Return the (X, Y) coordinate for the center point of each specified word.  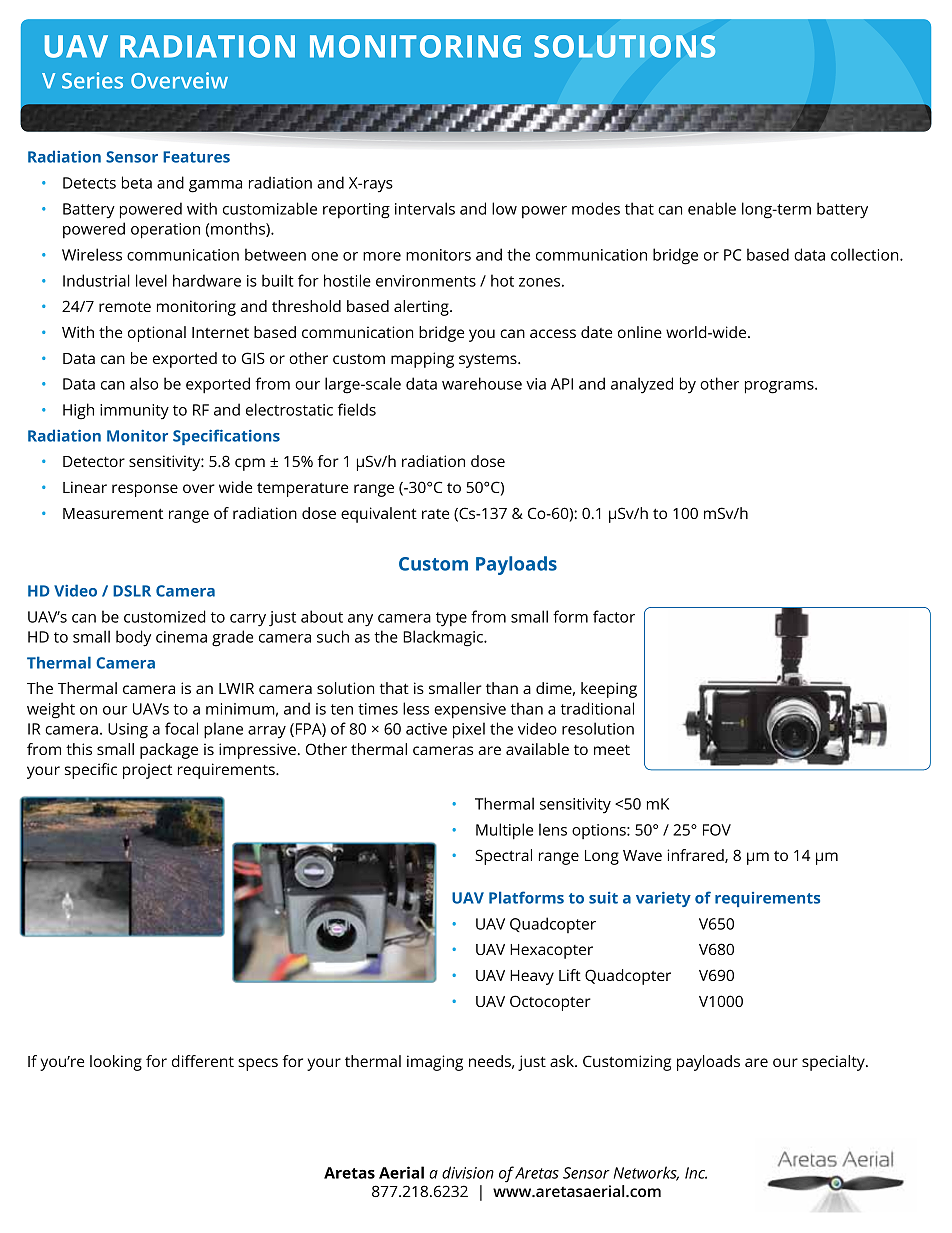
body (133, 638)
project (147, 771)
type (451, 619)
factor (614, 616)
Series (92, 80)
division (468, 1172)
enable (712, 208)
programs (780, 387)
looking (116, 1063)
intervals (425, 208)
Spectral (503, 857)
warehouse (482, 383)
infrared (696, 856)
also (144, 383)
